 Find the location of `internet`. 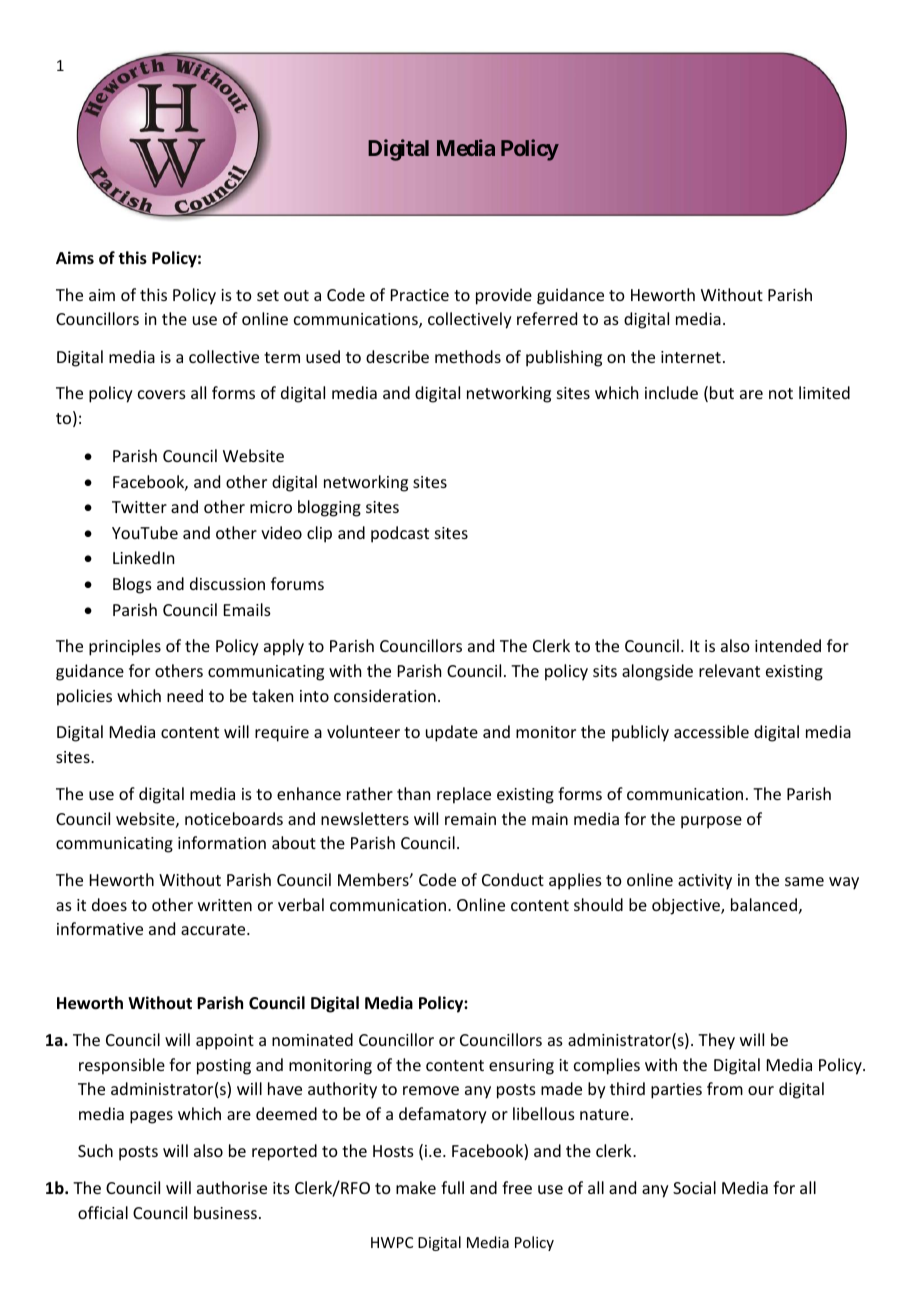

internet is located at coordinates (691, 357).
